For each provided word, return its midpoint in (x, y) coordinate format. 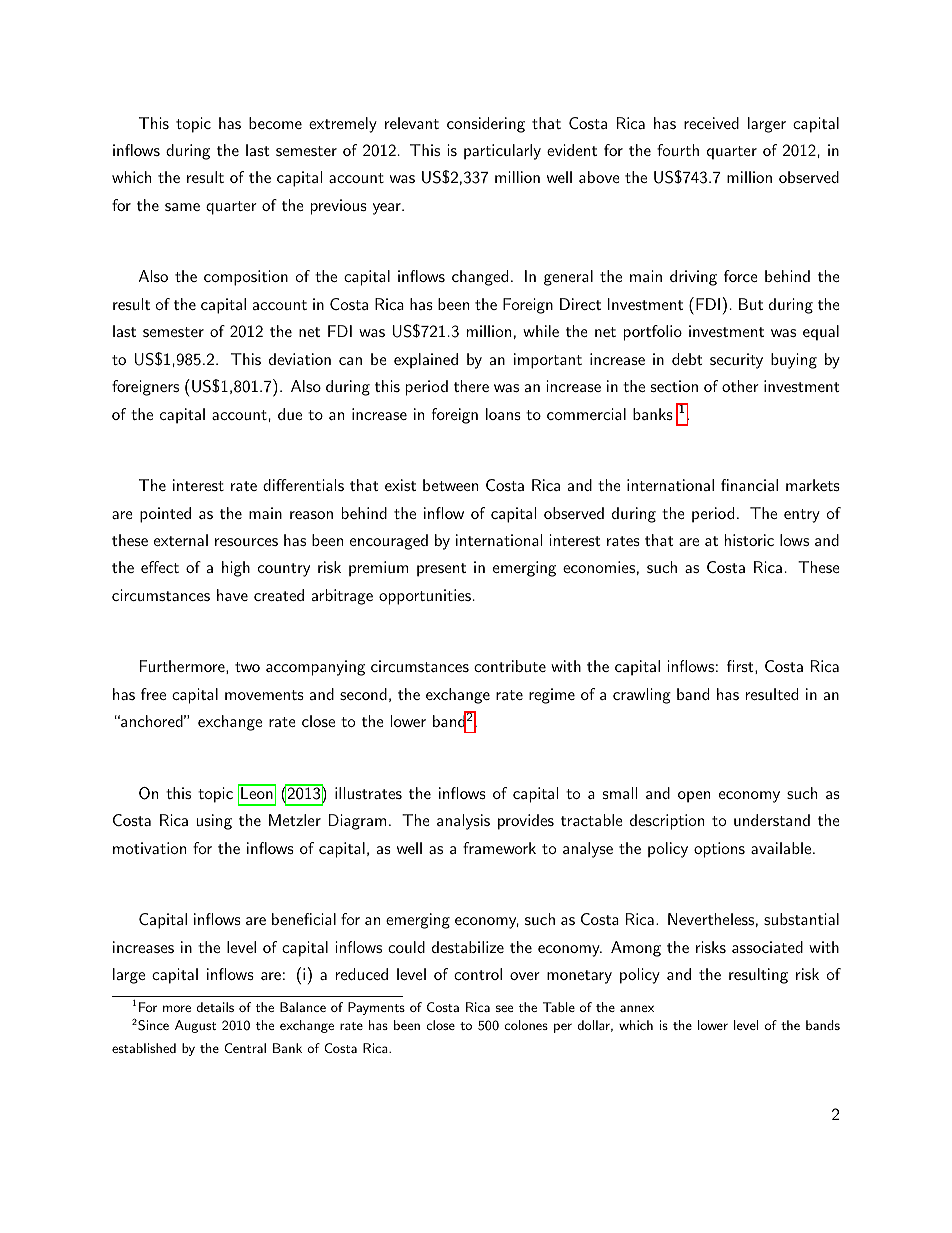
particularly (502, 152)
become (275, 123)
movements (264, 695)
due (290, 414)
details (215, 1007)
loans (503, 414)
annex (637, 1008)
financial (749, 485)
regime (552, 696)
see (504, 1008)
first (740, 666)
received (711, 123)
